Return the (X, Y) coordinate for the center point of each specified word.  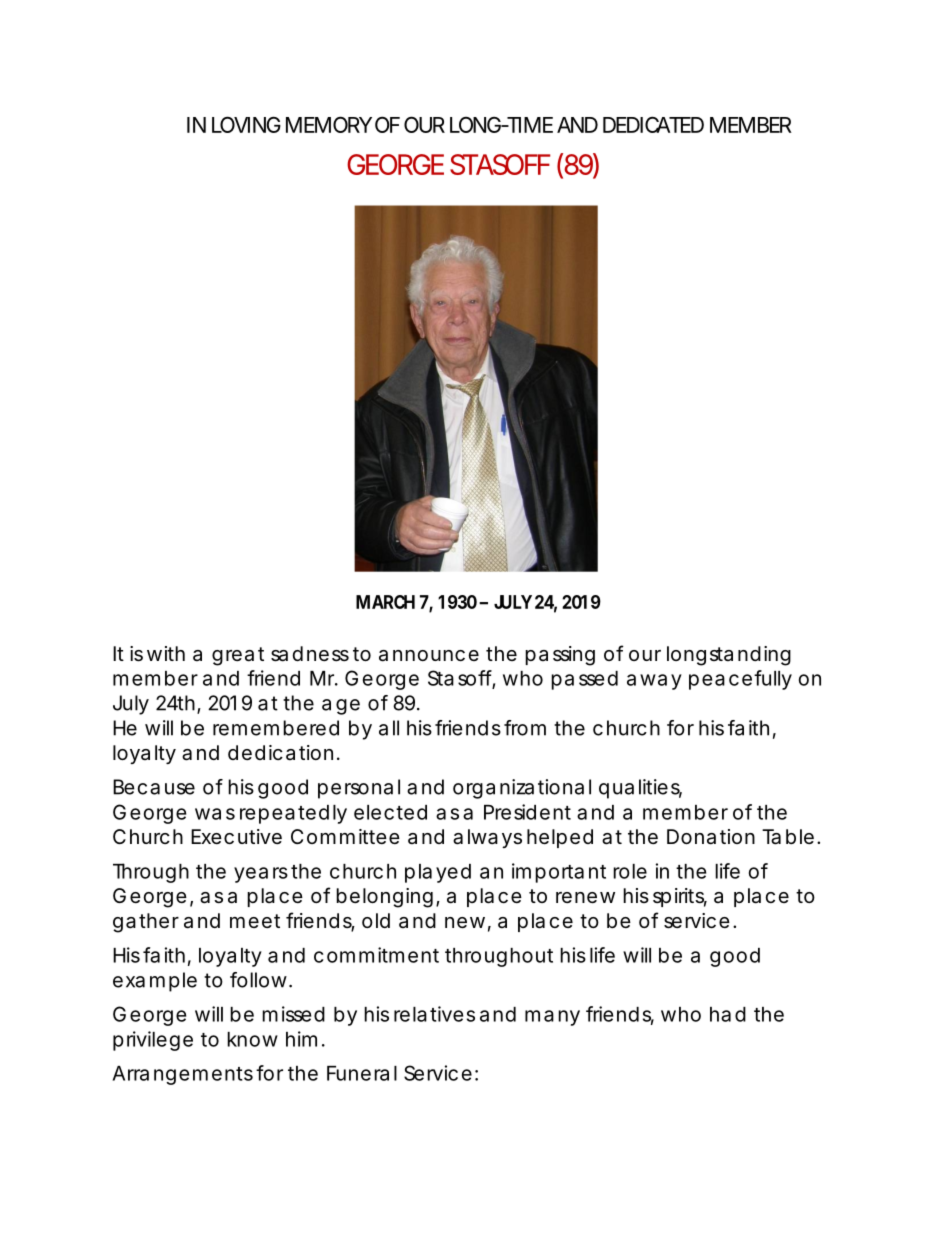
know (252, 1039)
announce (429, 656)
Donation (711, 837)
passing (560, 656)
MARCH (385, 602)
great (238, 656)
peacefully (740, 680)
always (487, 838)
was (215, 814)
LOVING (246, 124)
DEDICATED (653, 124)
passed (584, 680)
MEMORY (329, 124)
